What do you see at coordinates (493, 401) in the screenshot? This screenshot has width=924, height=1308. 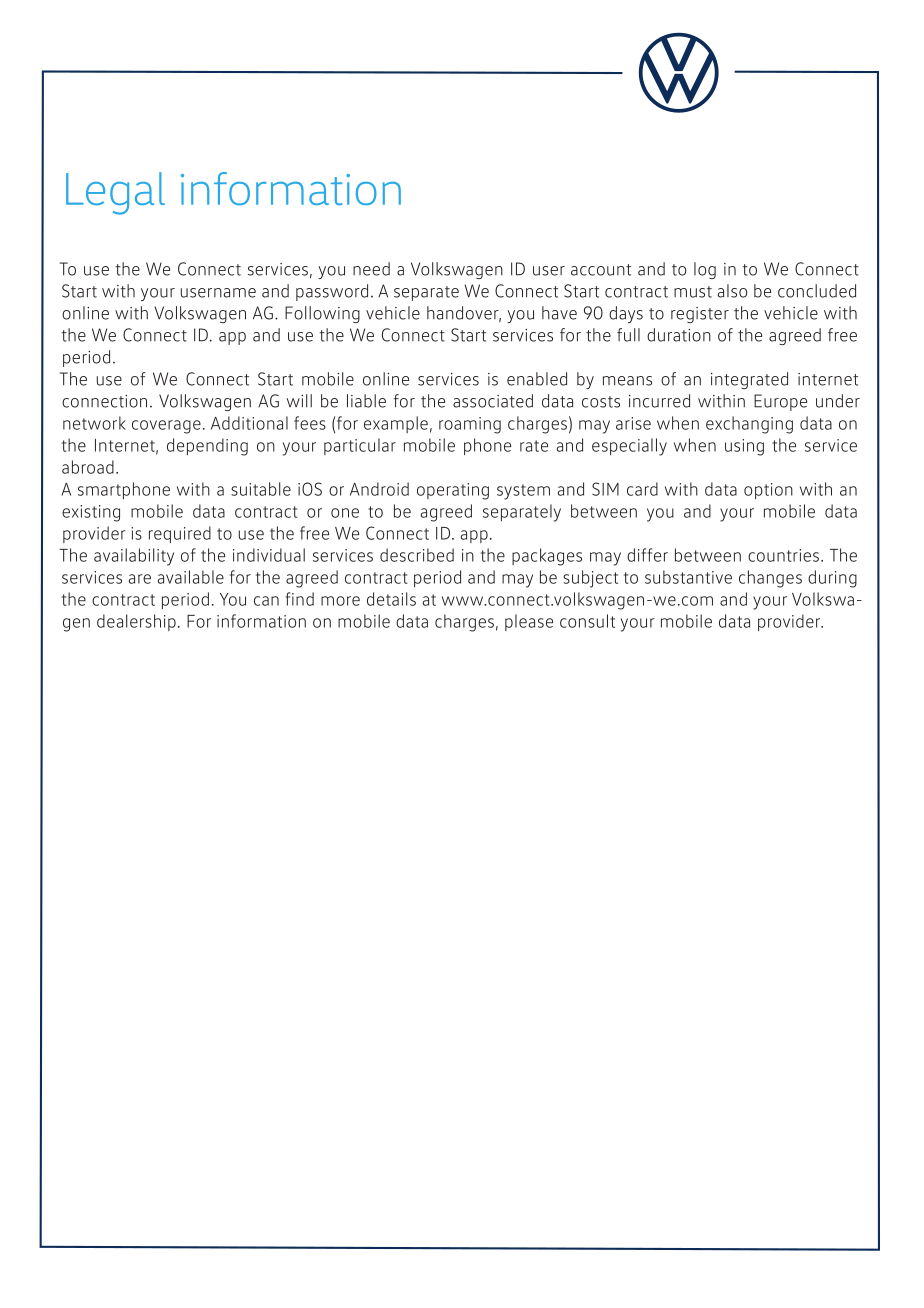 I see `associated` at bounding box center [493, 401].
